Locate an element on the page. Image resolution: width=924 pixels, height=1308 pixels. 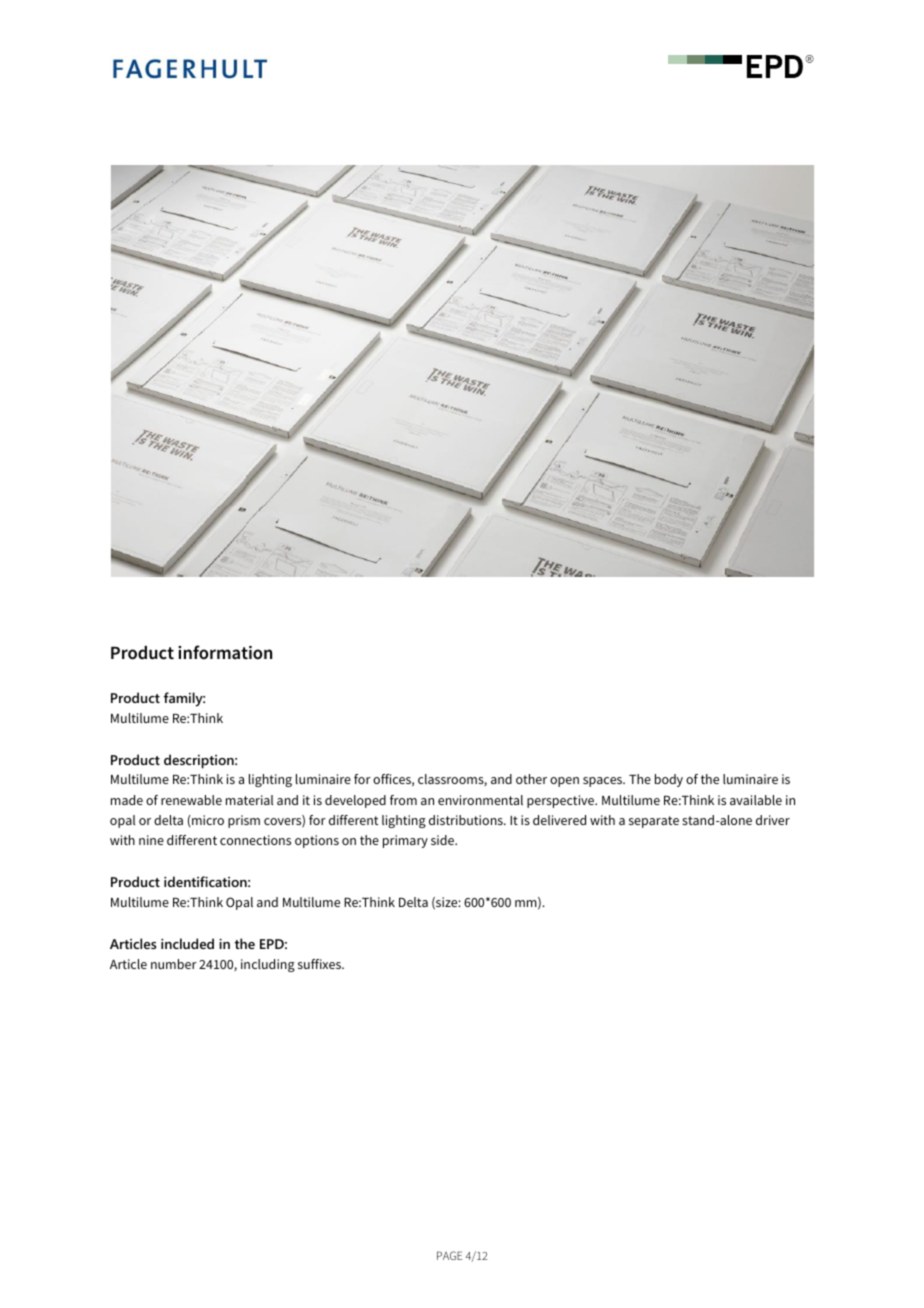
included is located at coordinates (187, 943).
